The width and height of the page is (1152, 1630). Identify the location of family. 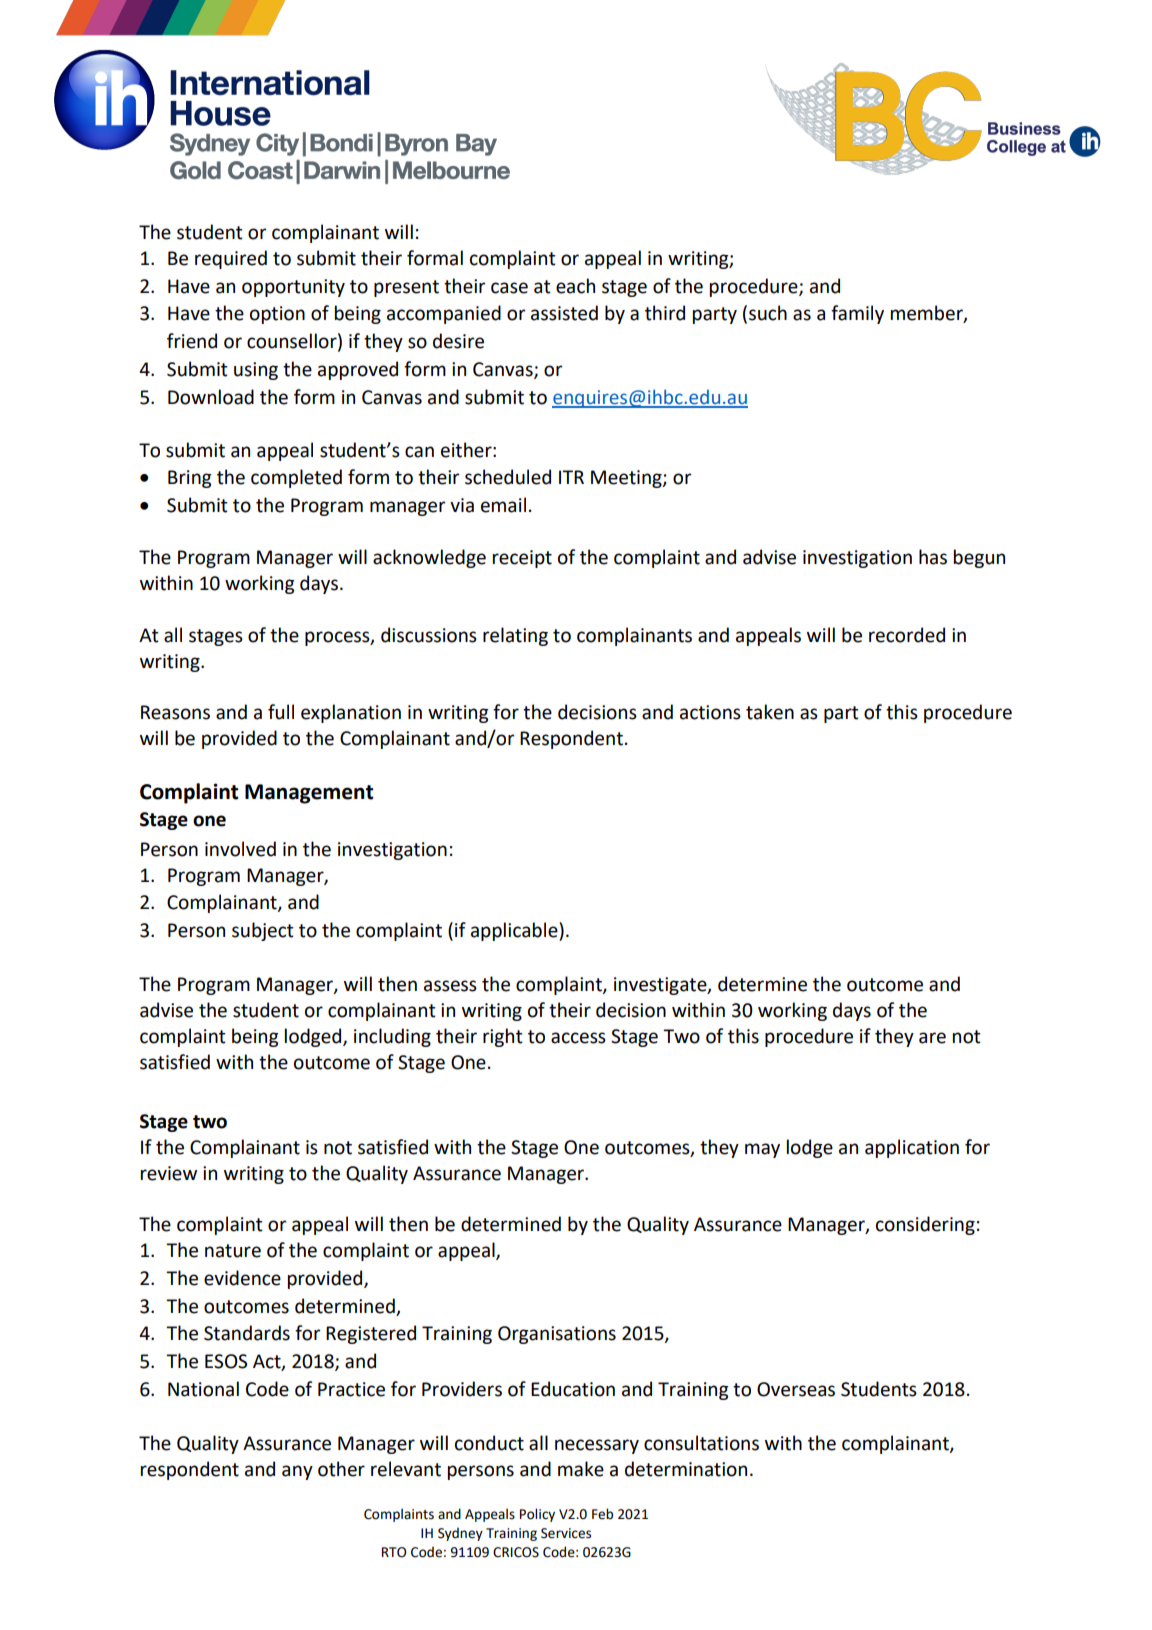
(857, 314).
